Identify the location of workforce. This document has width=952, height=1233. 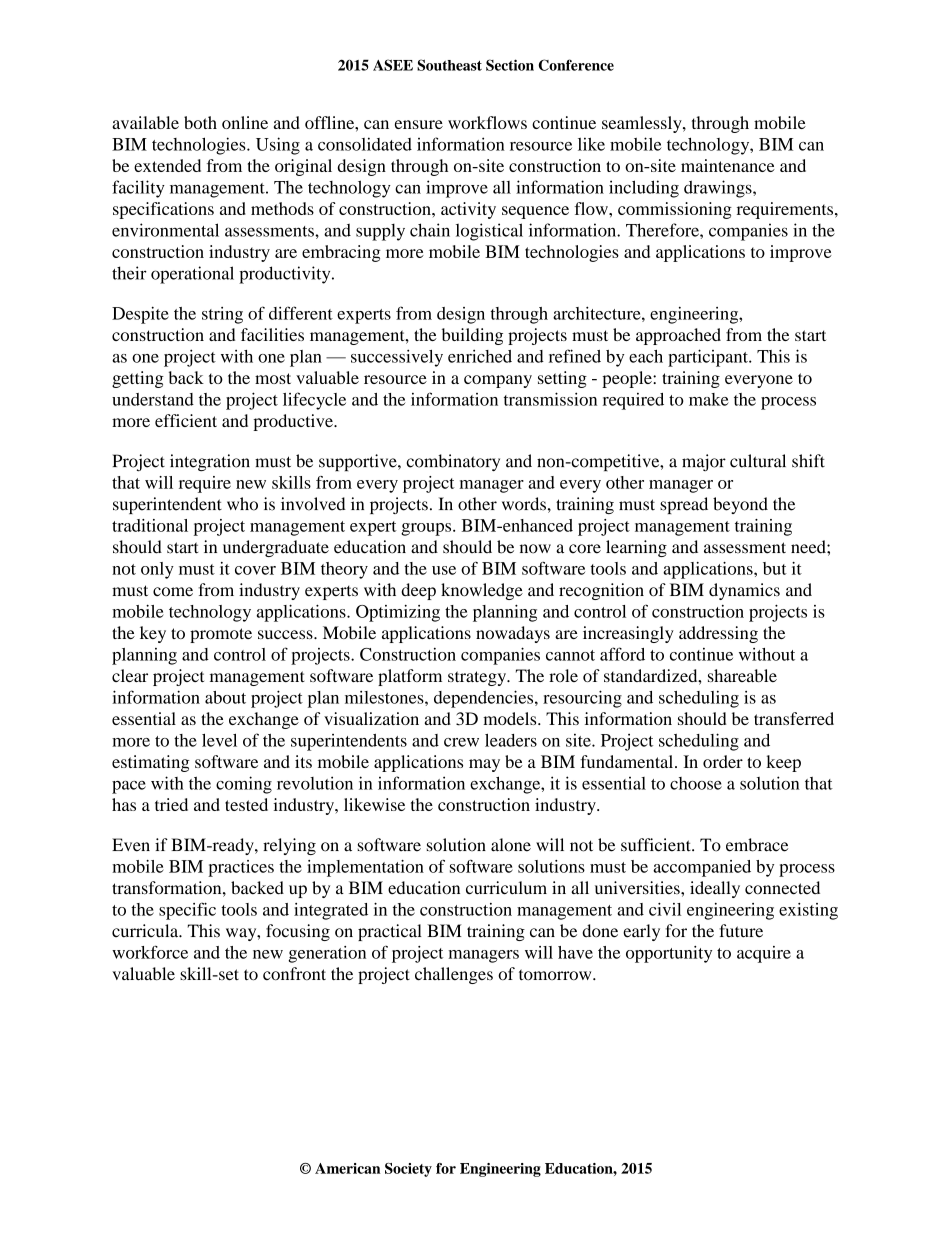
(150, 952).
